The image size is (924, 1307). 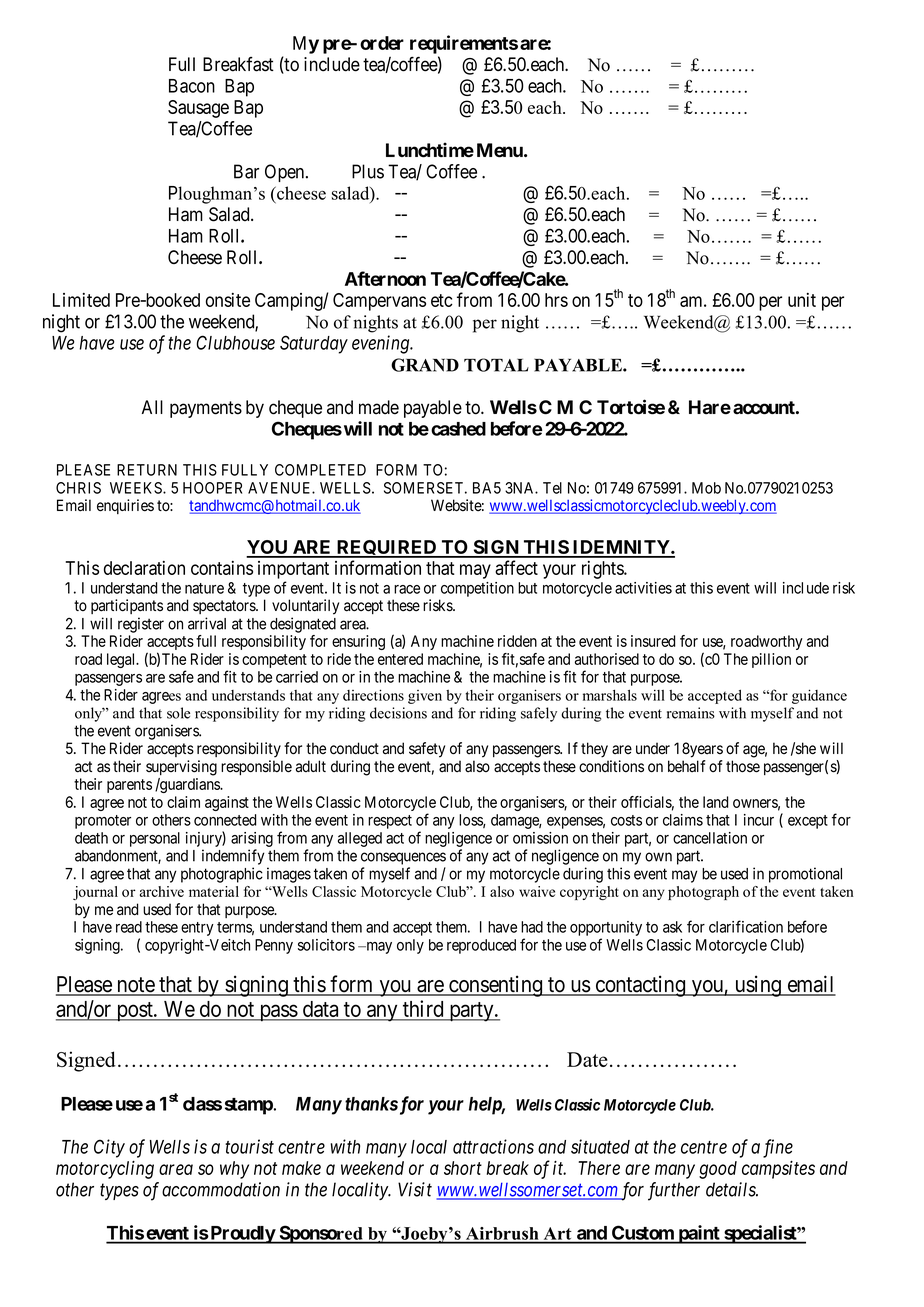 What do you see at coordinates (710, 838) in the document?
I see `cancellation` at bounding box center [710, 838].
